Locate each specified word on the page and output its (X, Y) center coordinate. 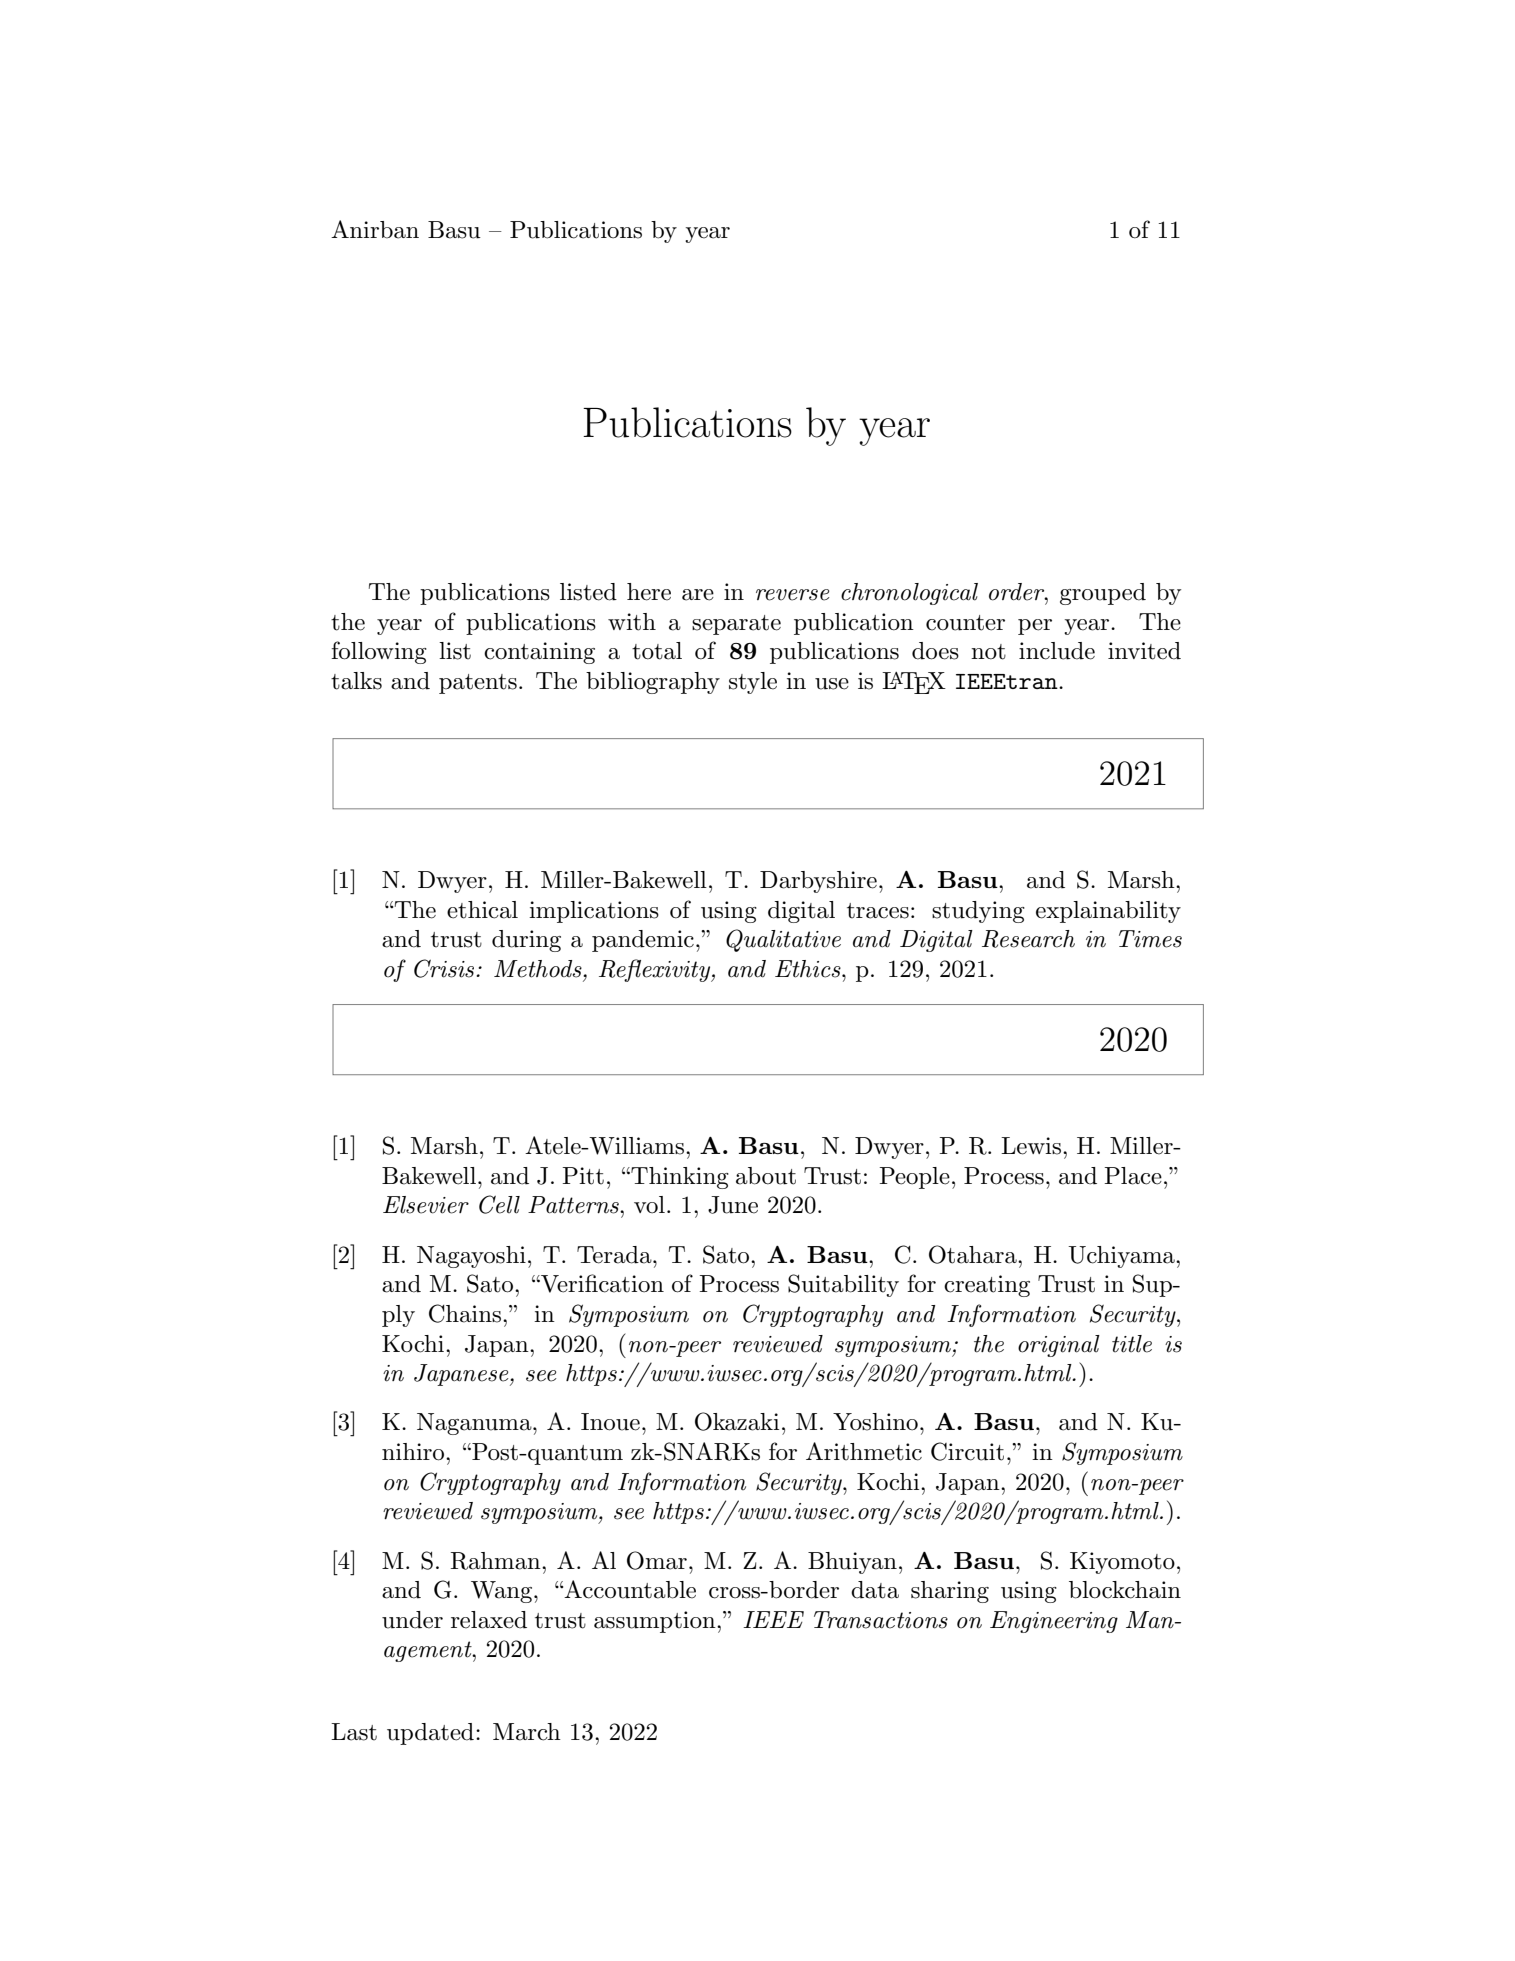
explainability (1108, 912)
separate (736, 625)
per (1035, 627)
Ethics (809, 969)
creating (987, 1286)
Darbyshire (818, 882)
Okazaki (737, 1421)
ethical (482, 910)
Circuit (967, 1451)
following (379, 652)
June (733, 1205)
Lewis (1032, 1146)
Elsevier (426, 1205)
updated (430, 1734)
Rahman (497, 1561)
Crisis (445, 968)
